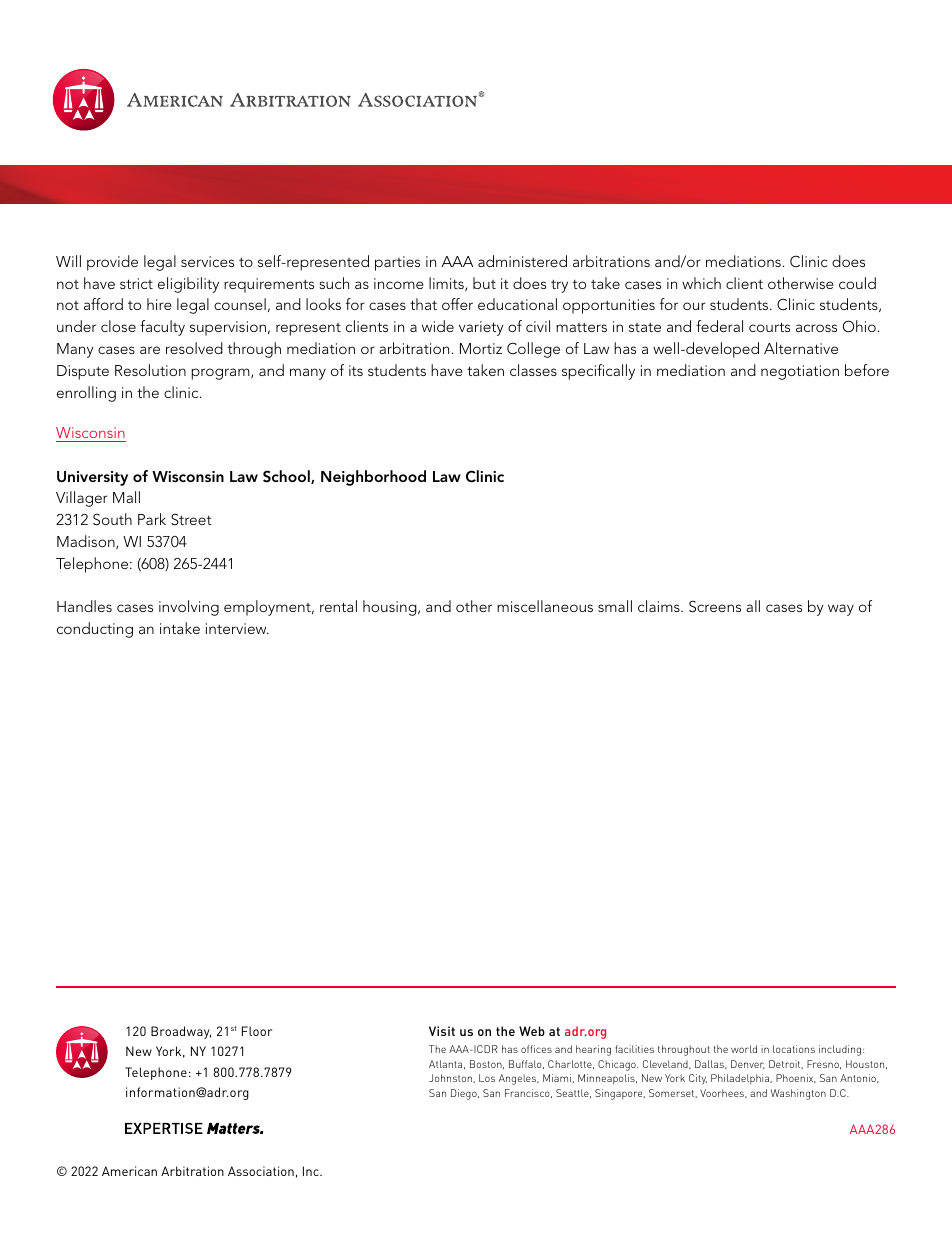 Image resolution: width=952 pixels, height=1233 pixels. Describe the element at coordinates (129, 1171) in the screenshot. I see `American` at that location.
